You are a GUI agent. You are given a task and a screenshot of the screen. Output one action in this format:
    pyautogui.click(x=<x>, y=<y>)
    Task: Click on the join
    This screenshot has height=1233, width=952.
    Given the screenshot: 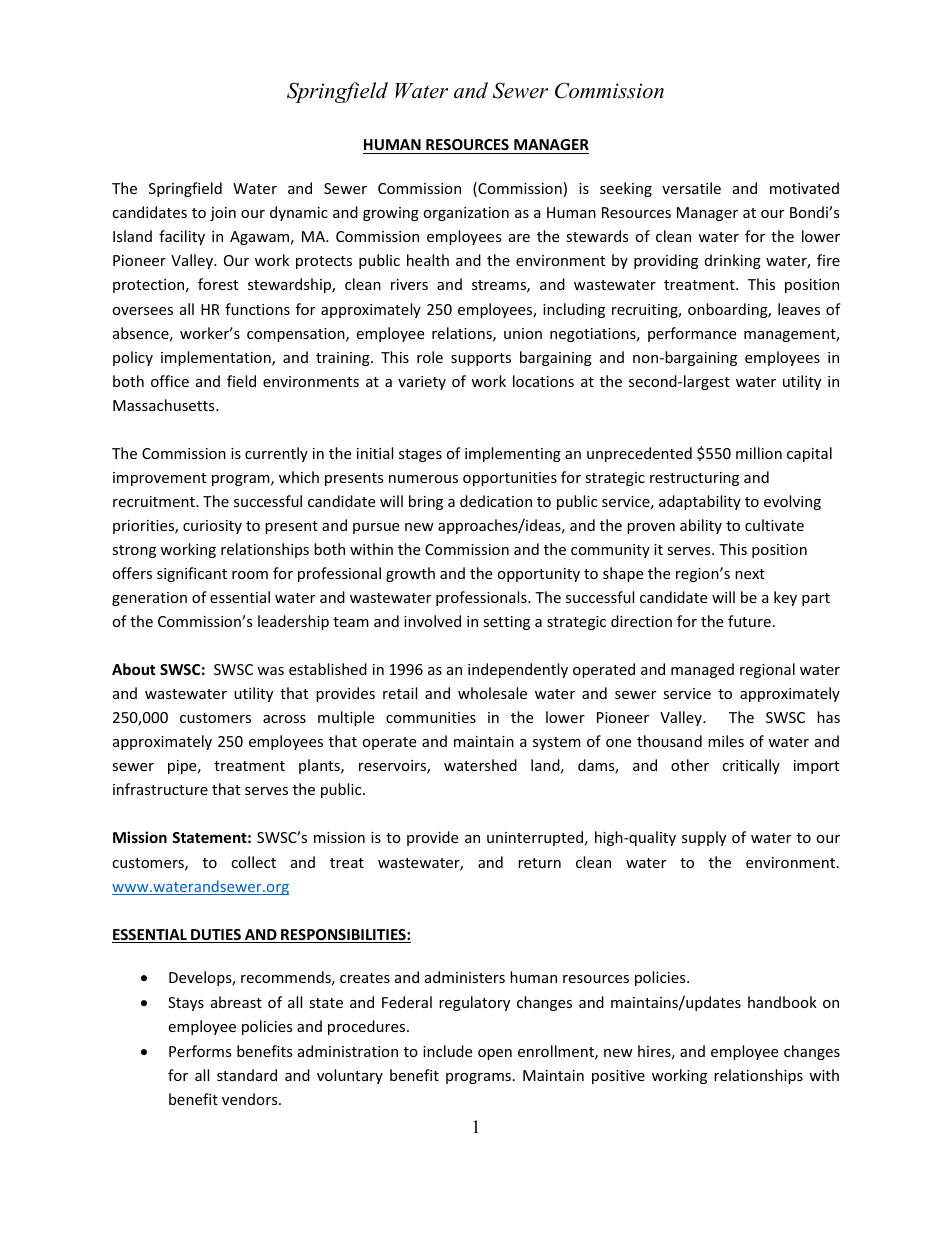 What is the action you would take?
    pyautogui.click(x=223, y=214)
